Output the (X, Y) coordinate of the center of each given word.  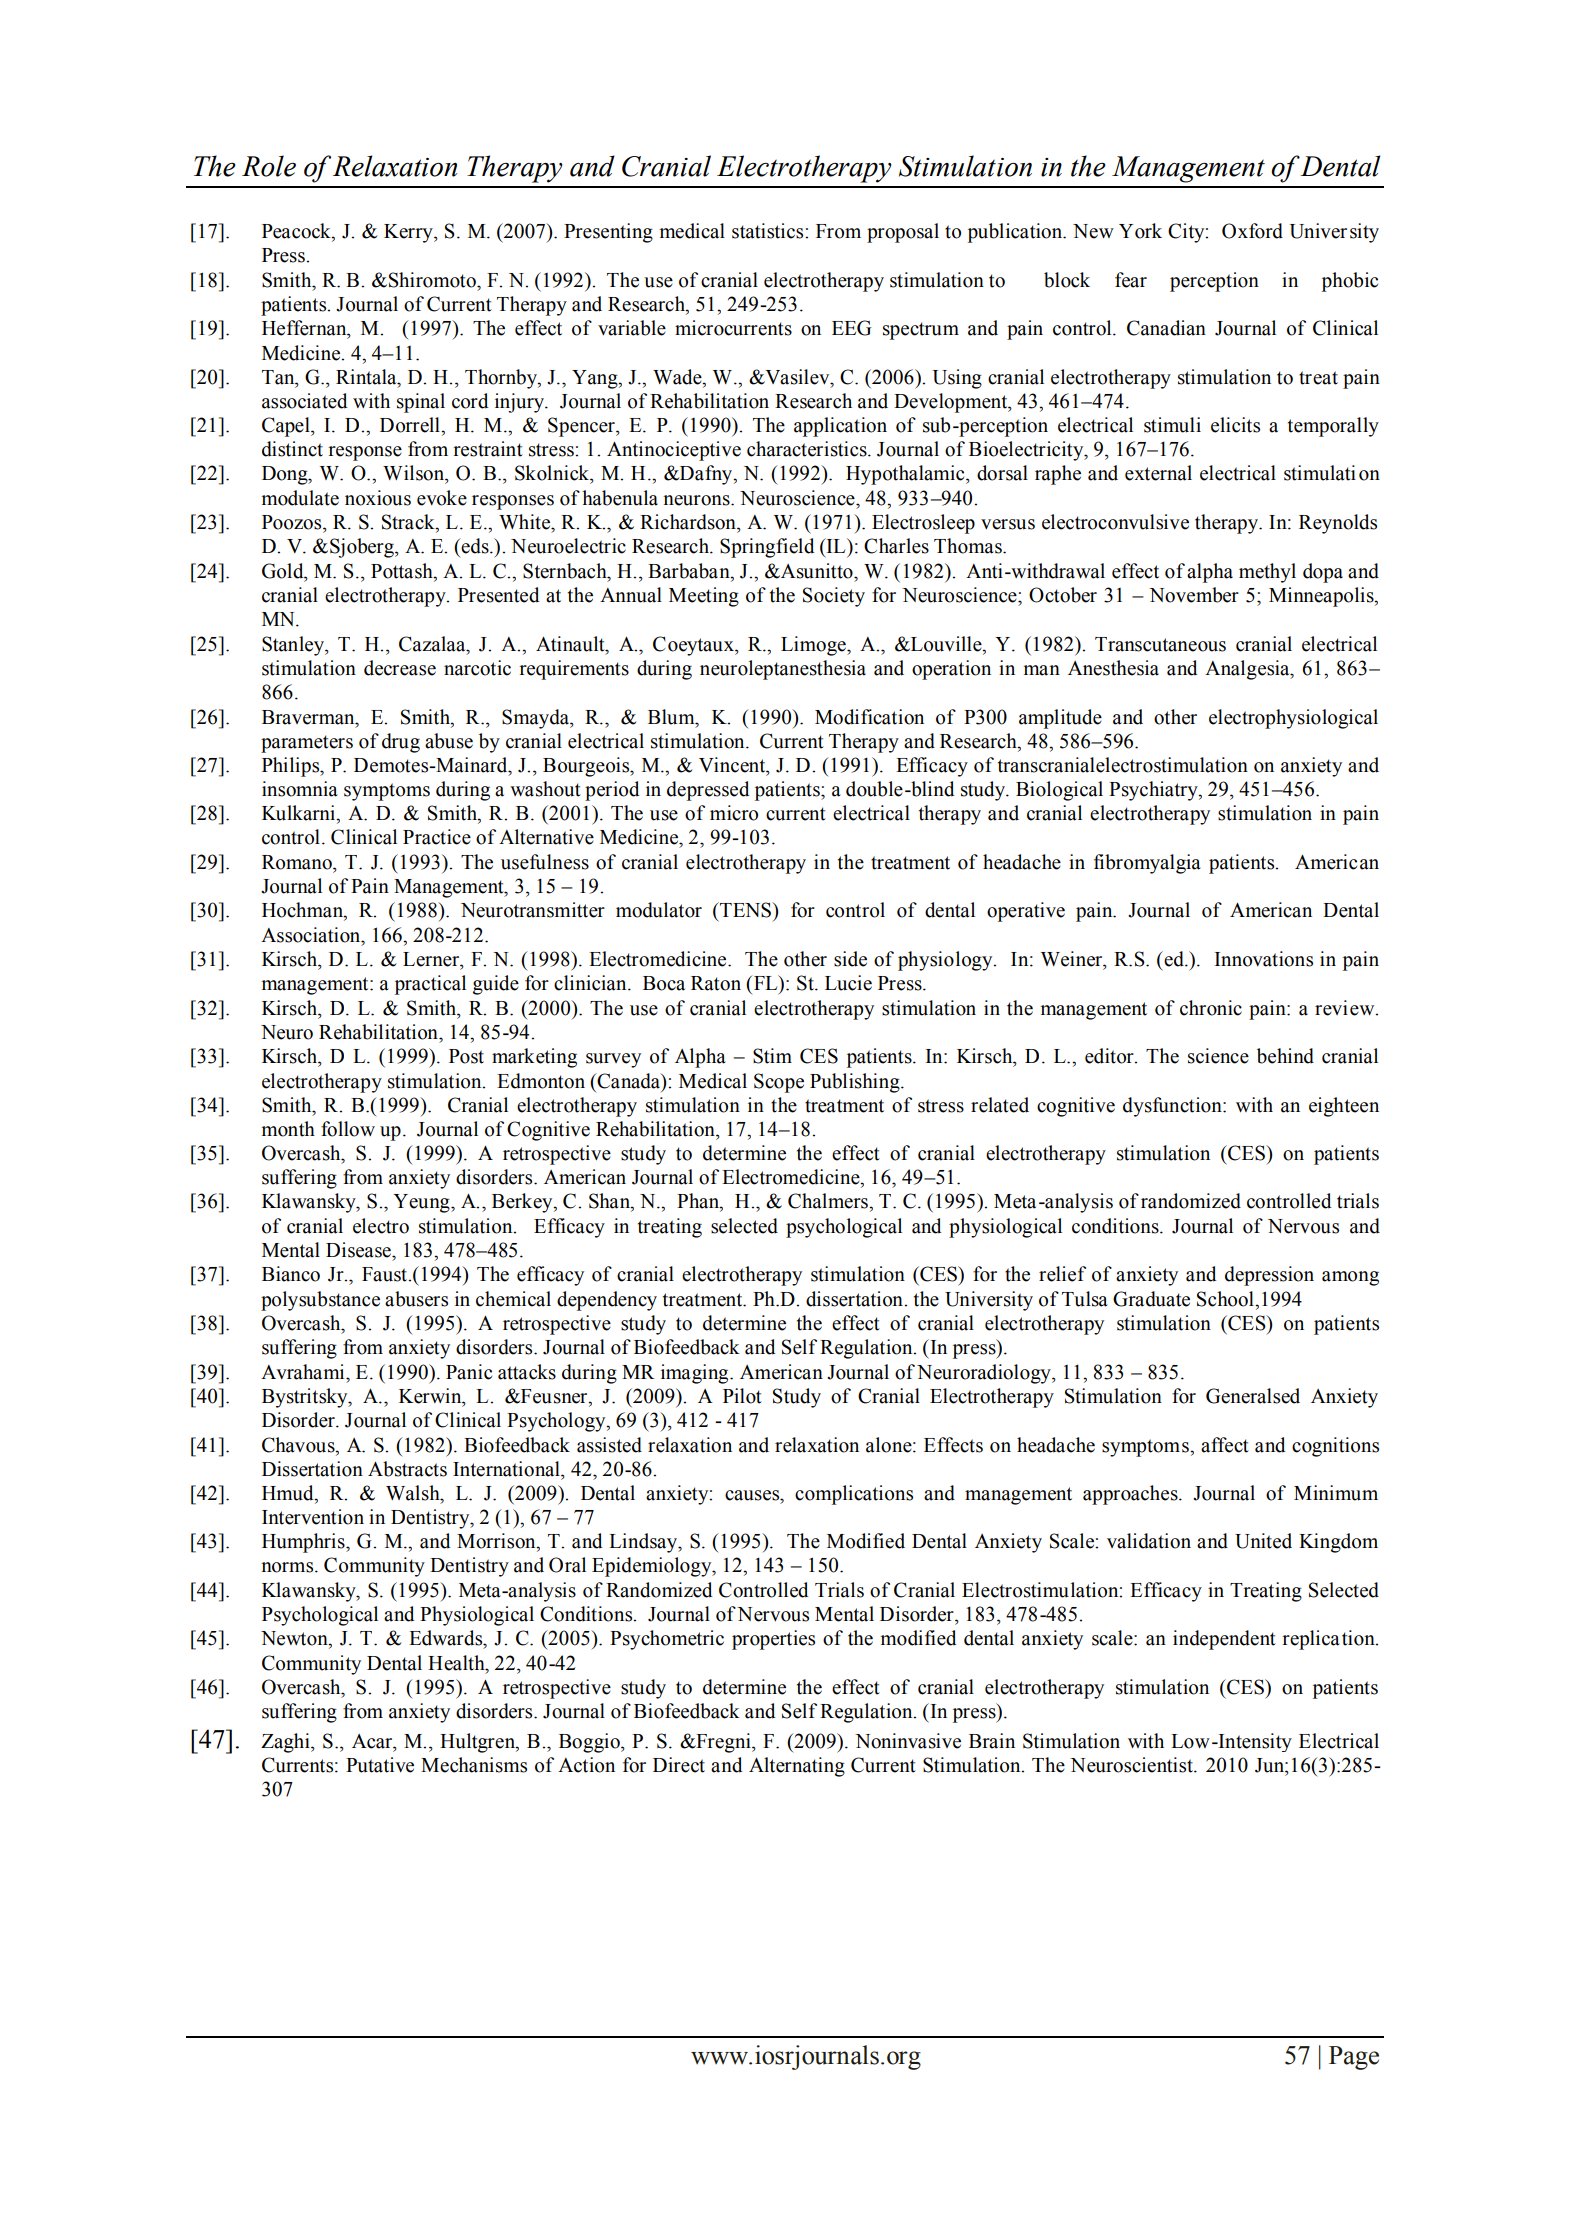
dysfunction (1173, 1107)
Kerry (409, 233)
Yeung (422, 1203)
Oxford (1252, 231)
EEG (851, 328)
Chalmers (829, 1201)
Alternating (797, 1767)
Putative (380, 1765)
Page (1354, 2058)
